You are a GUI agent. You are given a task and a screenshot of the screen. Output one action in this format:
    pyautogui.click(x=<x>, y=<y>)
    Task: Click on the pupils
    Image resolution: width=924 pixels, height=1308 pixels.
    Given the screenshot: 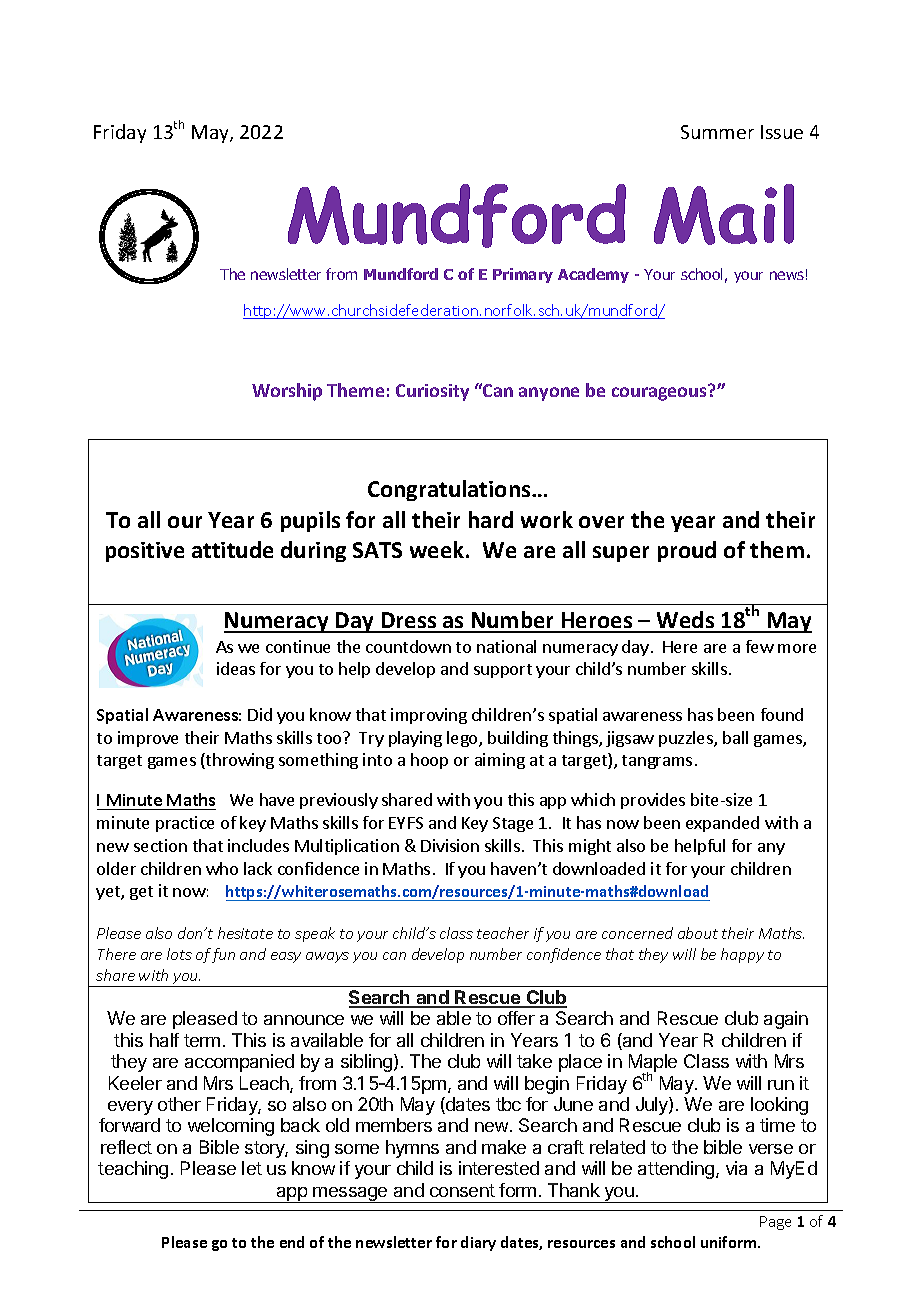 What is the action you would take?
    pyautogui.click(x=310, y=521)
